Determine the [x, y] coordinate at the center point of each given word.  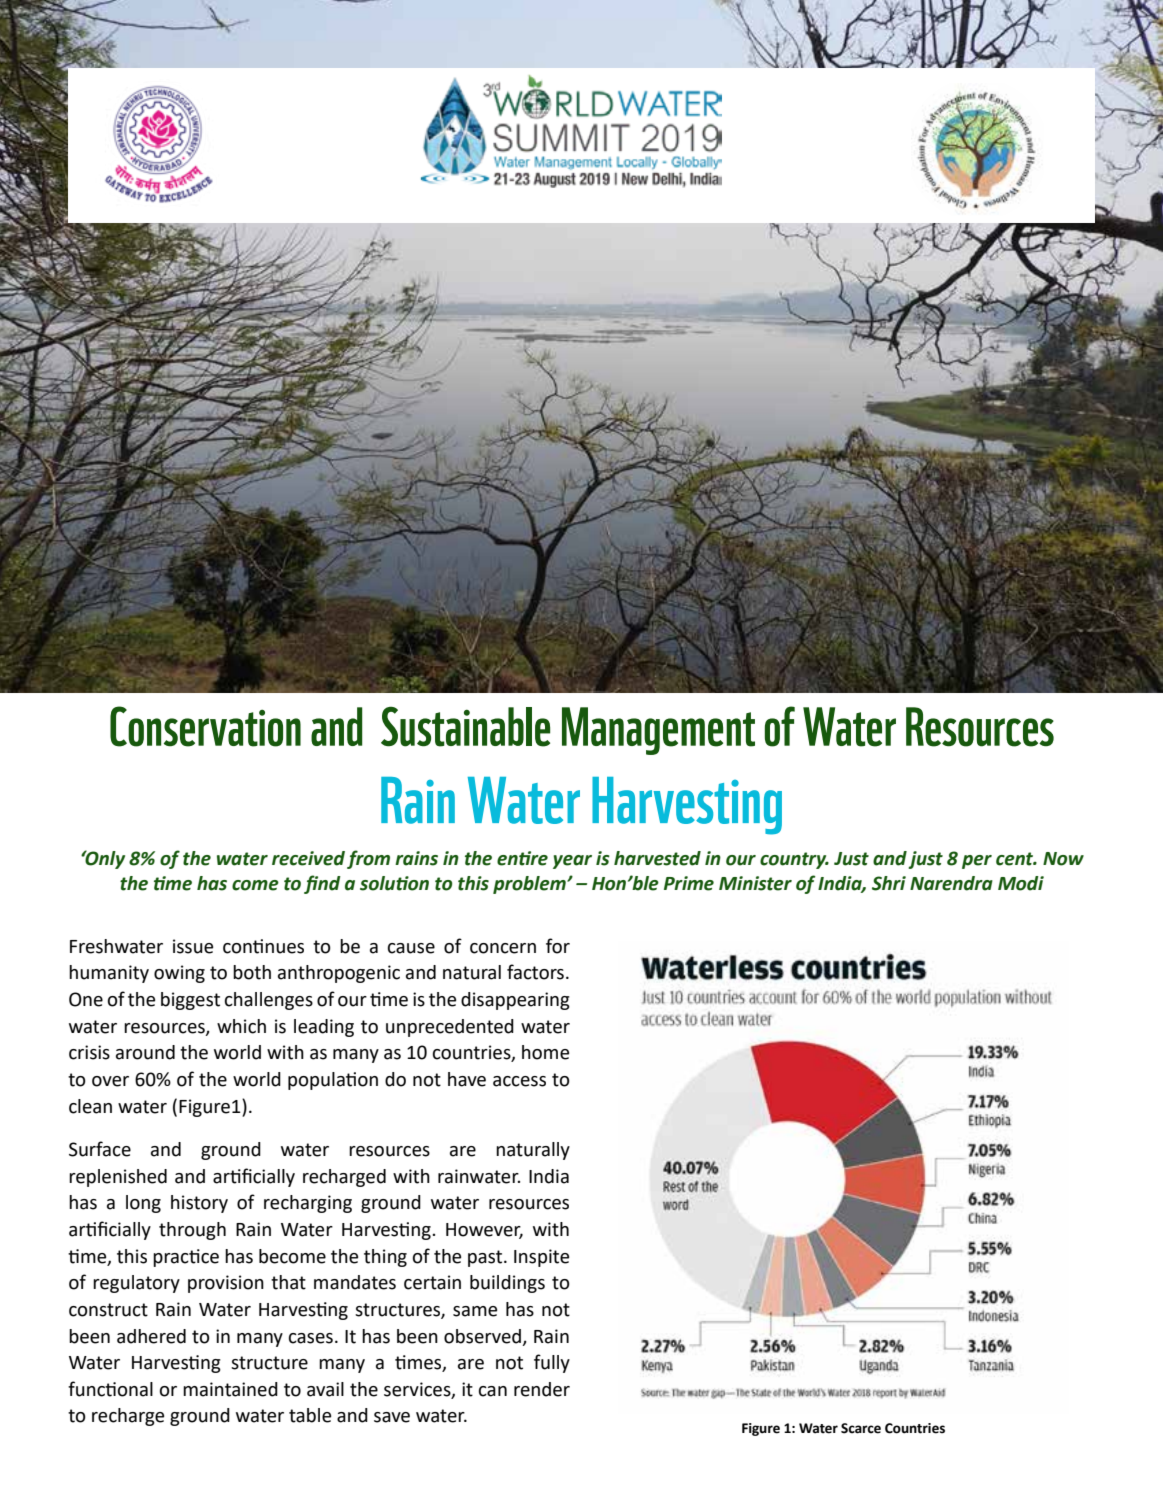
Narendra [951, 883]
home [545, 1052]
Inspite [541, 1258]
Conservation [205, 726]
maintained [230, 1389]
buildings [507, 1284]
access [519, 1081]
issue [193, 946]
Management [658, 731]
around [145, 1052]
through [192, 1231]
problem [530, 885]
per [977, 862]
